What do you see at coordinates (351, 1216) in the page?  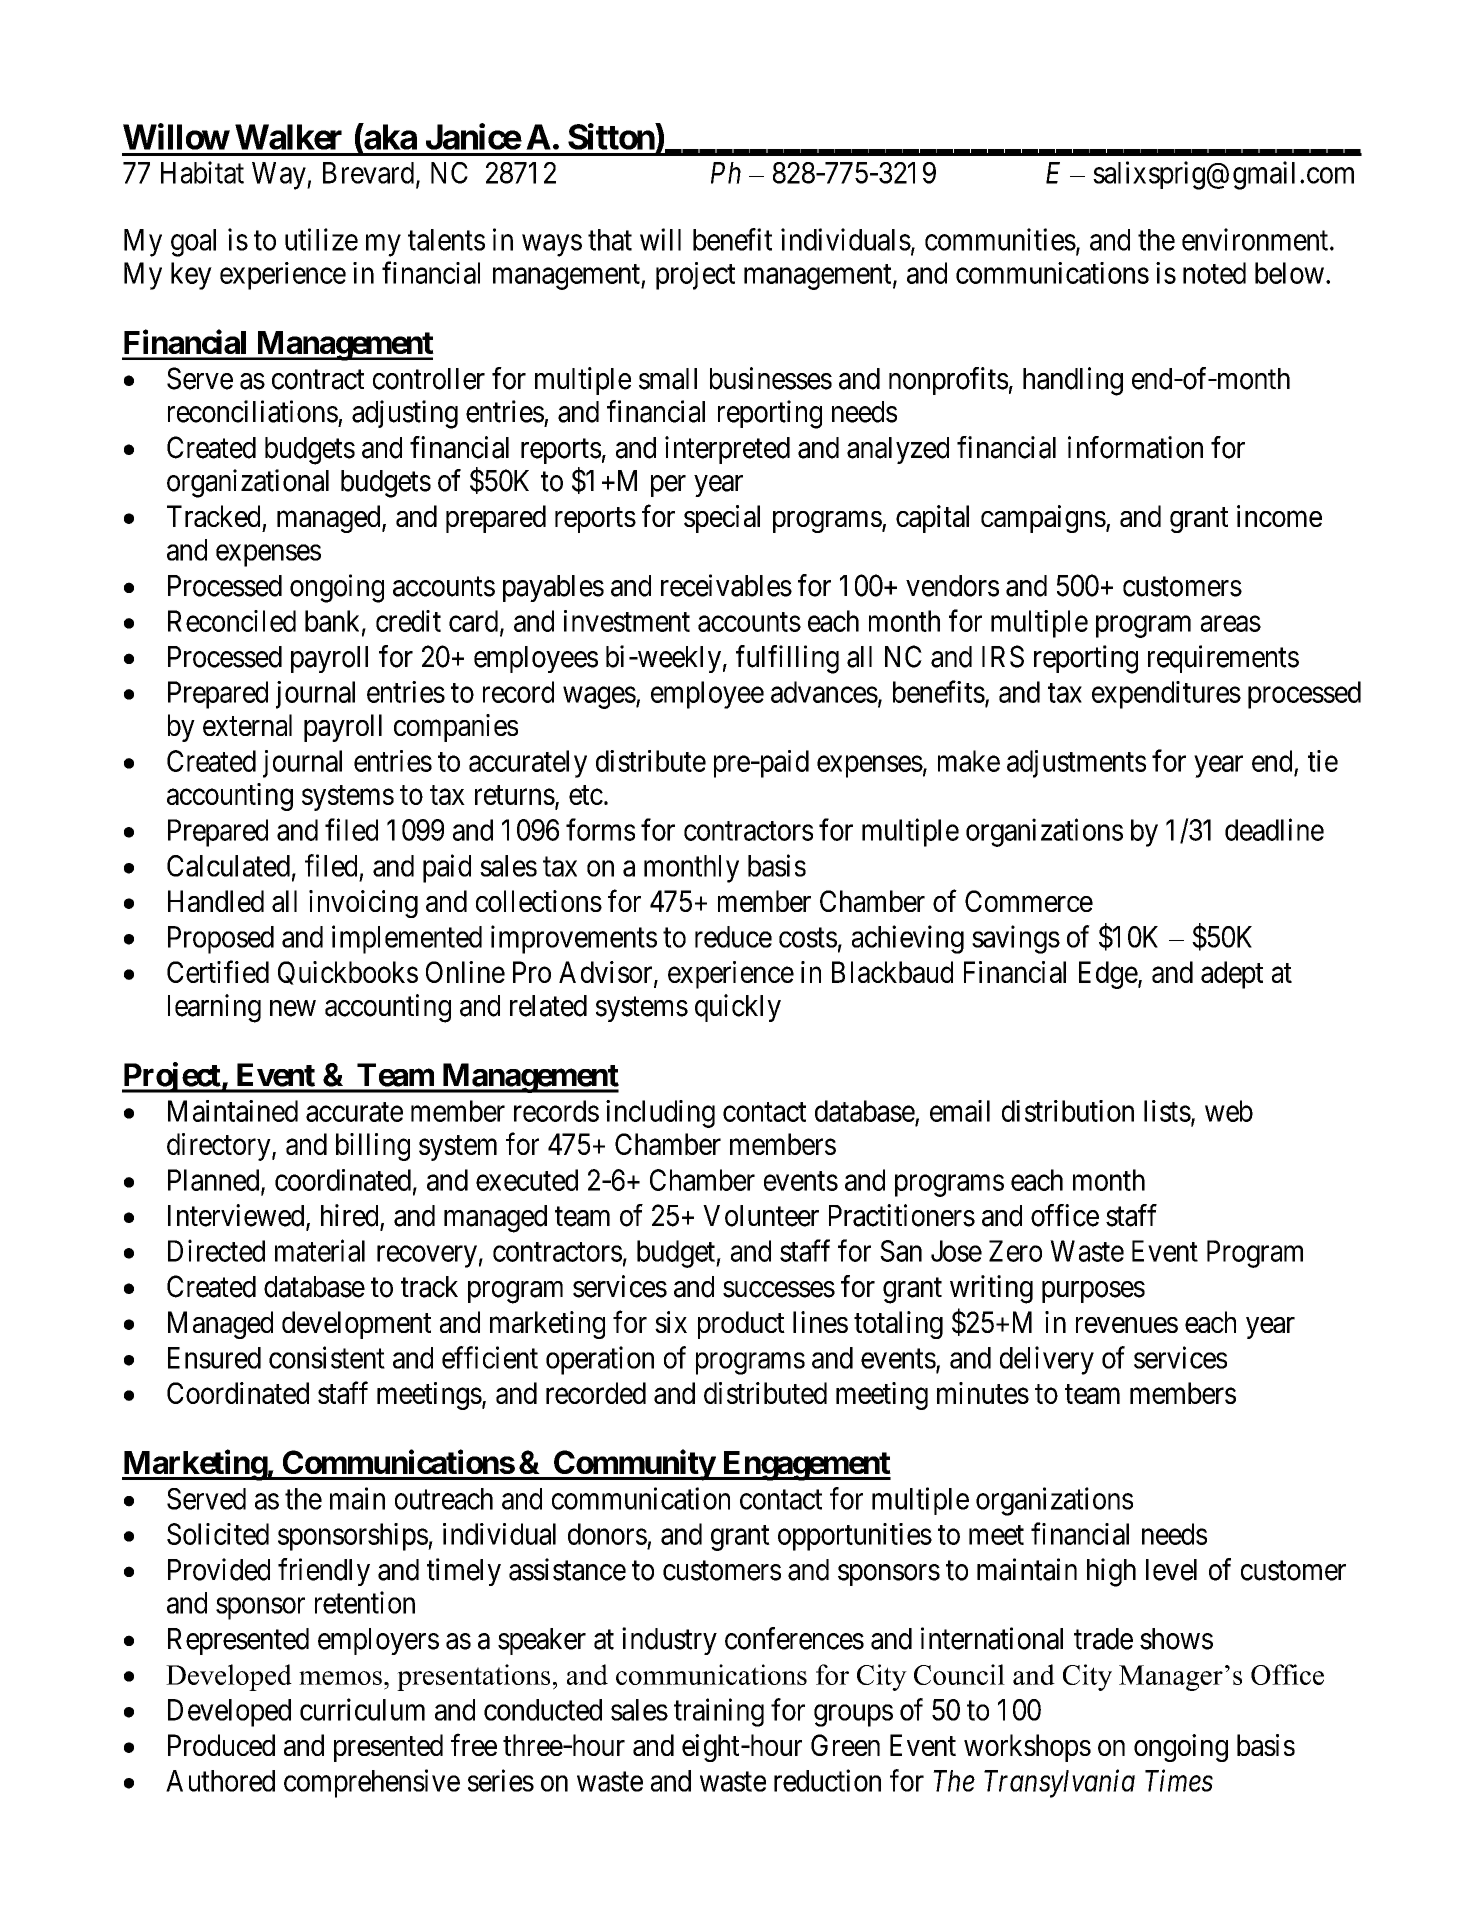 I see `hired` at bounding box center [351, 1216].
